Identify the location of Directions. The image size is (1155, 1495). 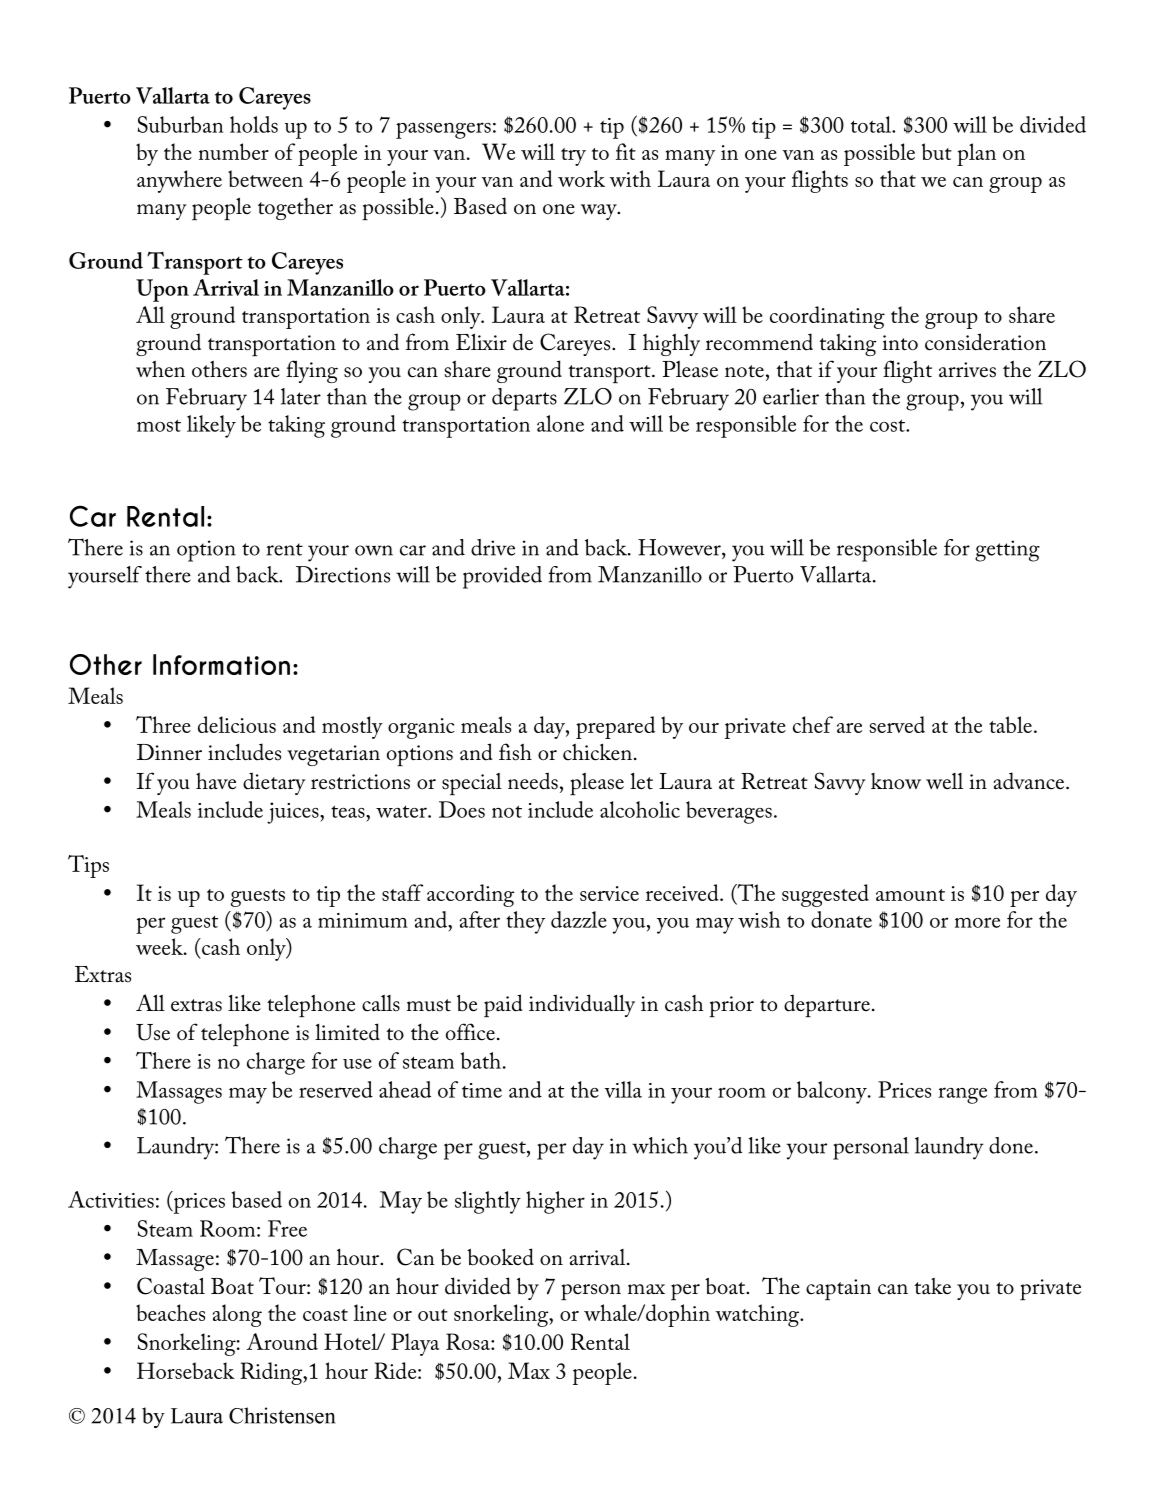
(343, 574).
